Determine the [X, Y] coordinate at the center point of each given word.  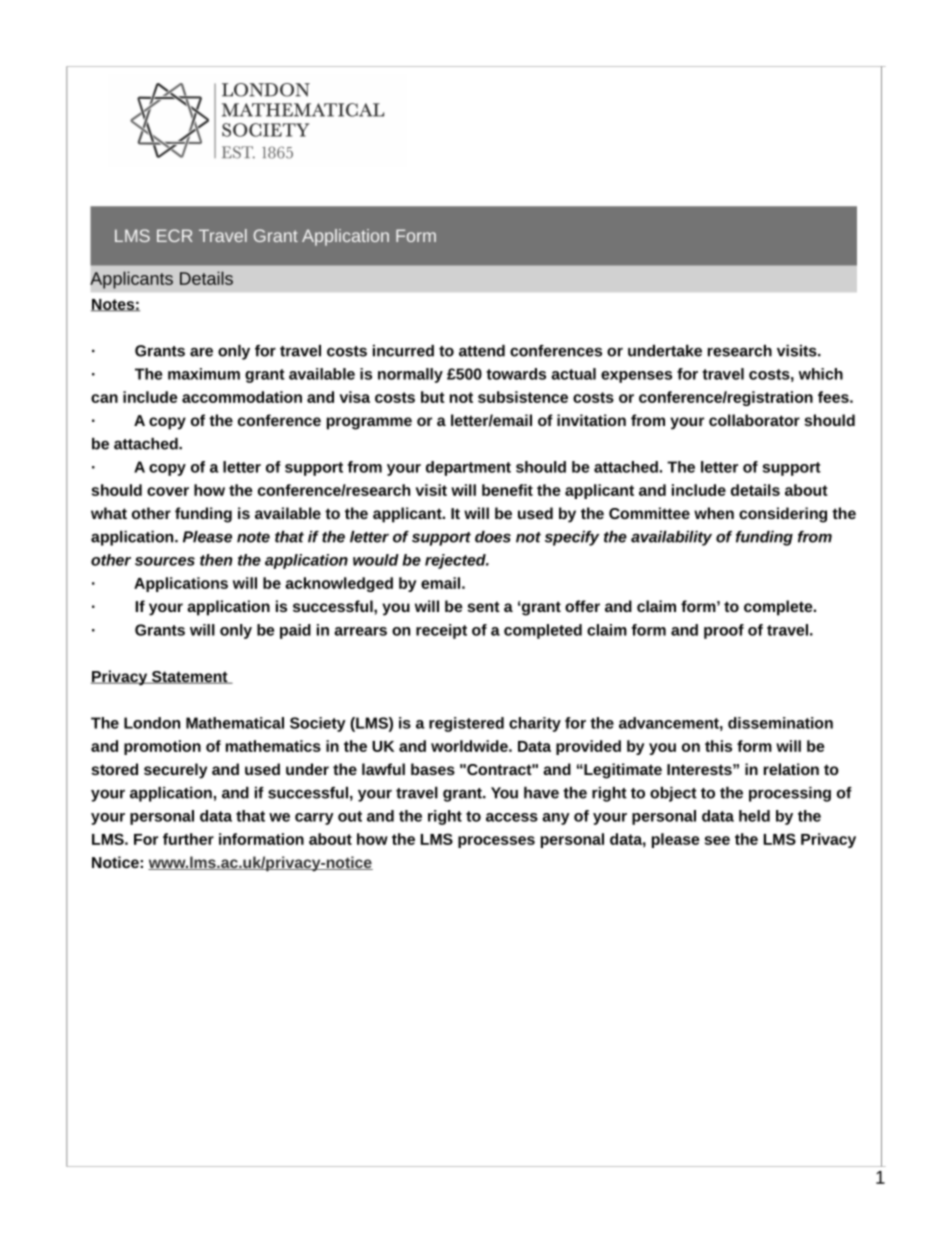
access [512, 817]
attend [482, 351]
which [821, 374]
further [188, 839]
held [754, 816]
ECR [174, 235]
